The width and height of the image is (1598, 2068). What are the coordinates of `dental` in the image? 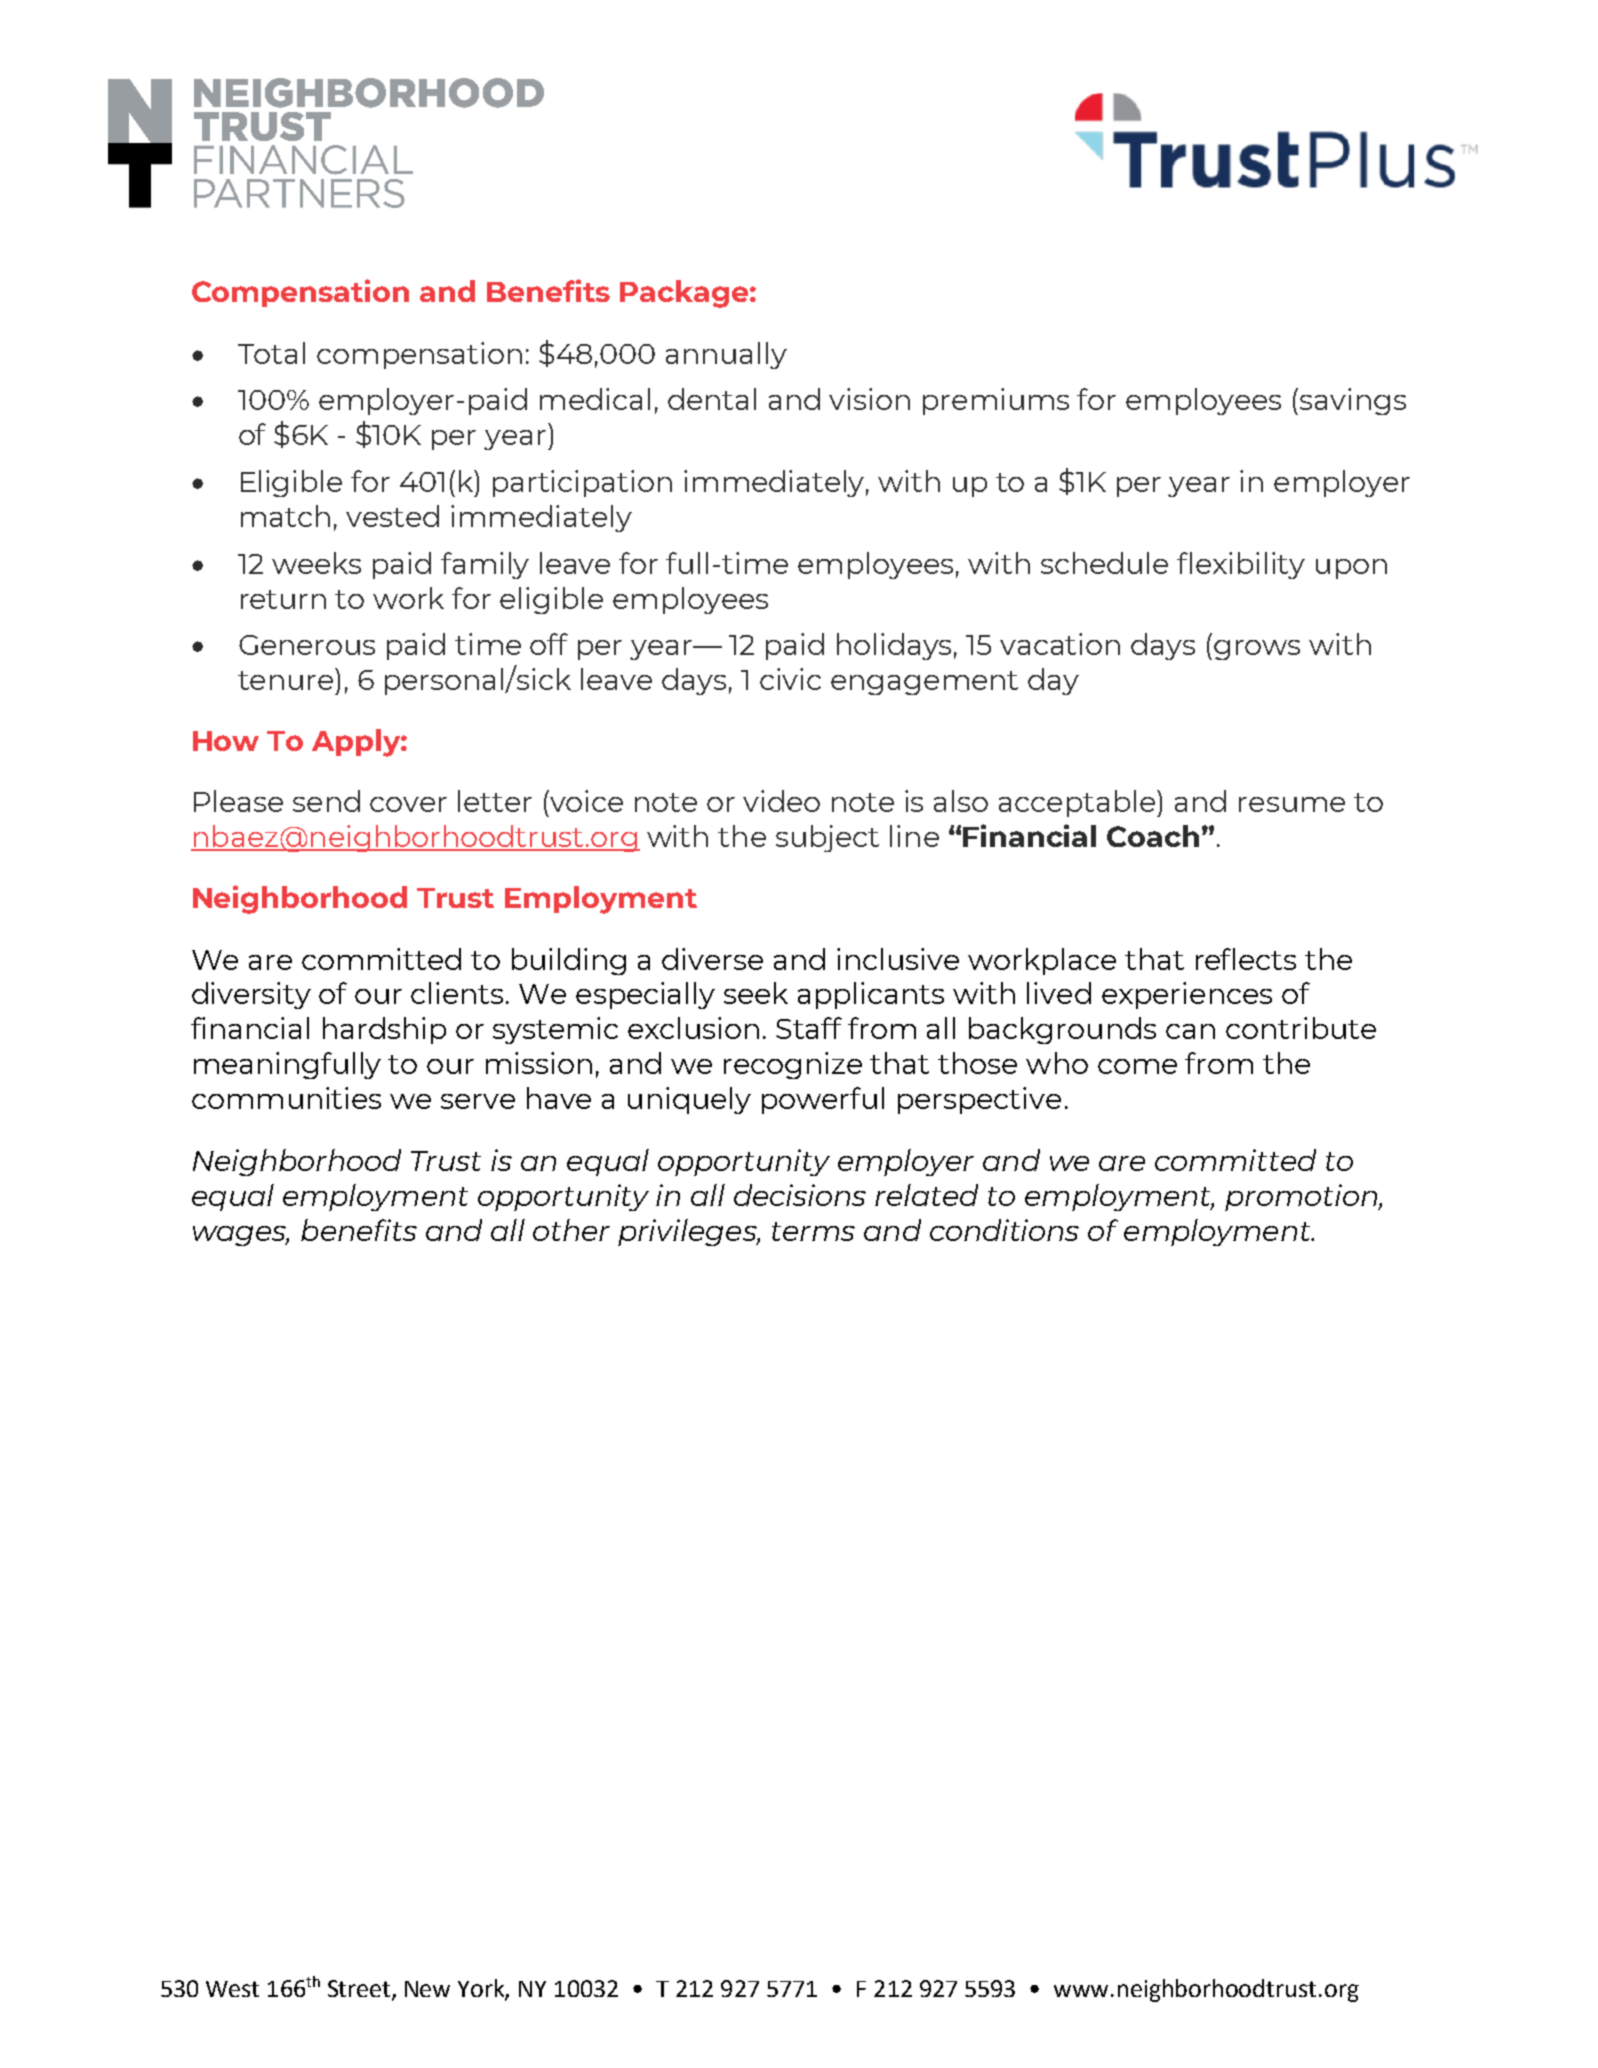 It's located at (712, 399).
